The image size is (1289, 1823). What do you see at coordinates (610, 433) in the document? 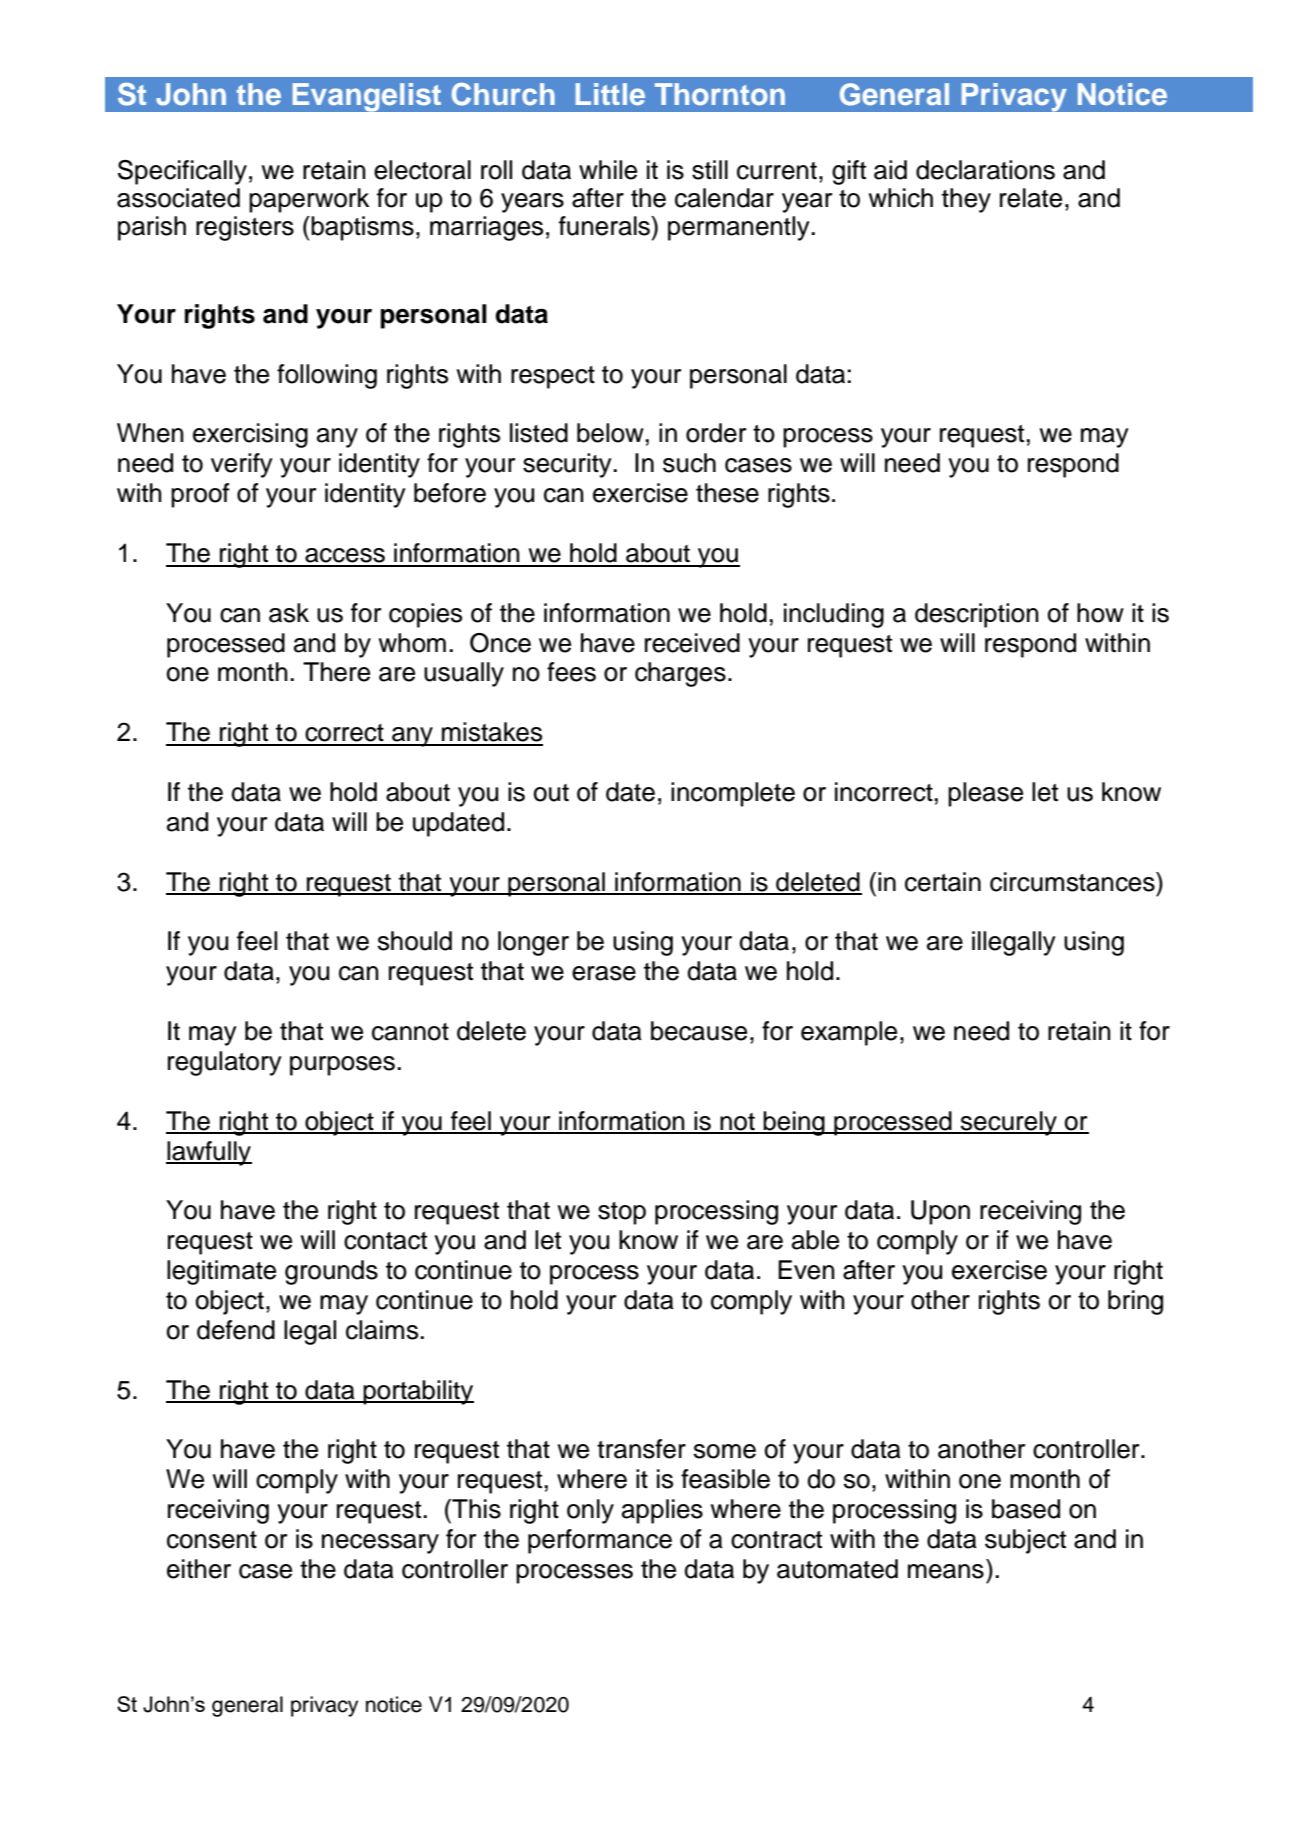
I see `below` at bounding box center [610, 433].
